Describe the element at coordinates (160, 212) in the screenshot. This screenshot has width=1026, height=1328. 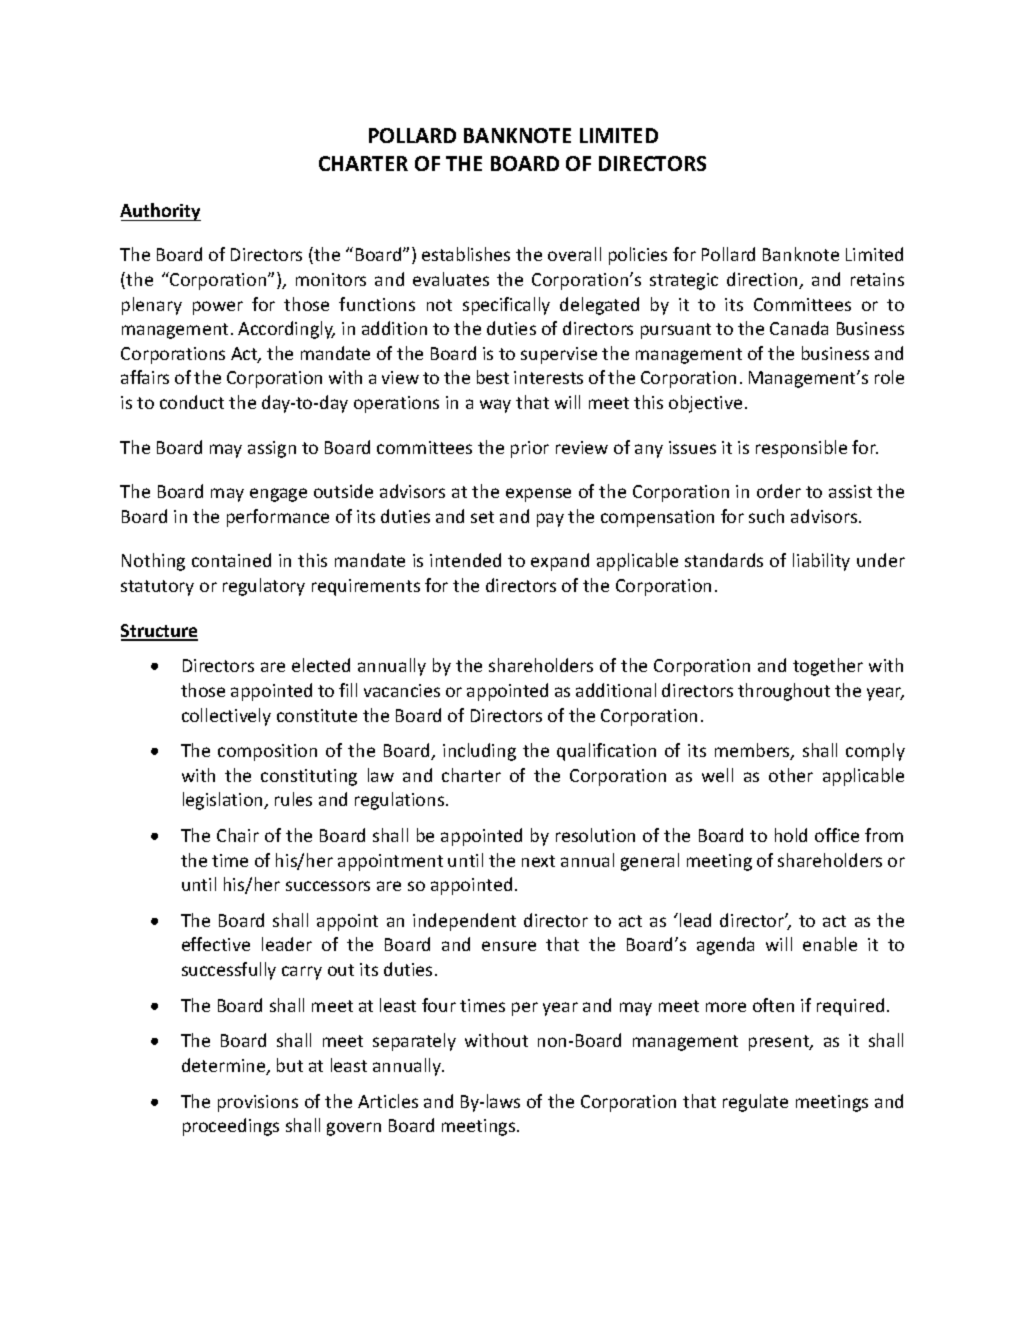
I see `Authority` at that location.
